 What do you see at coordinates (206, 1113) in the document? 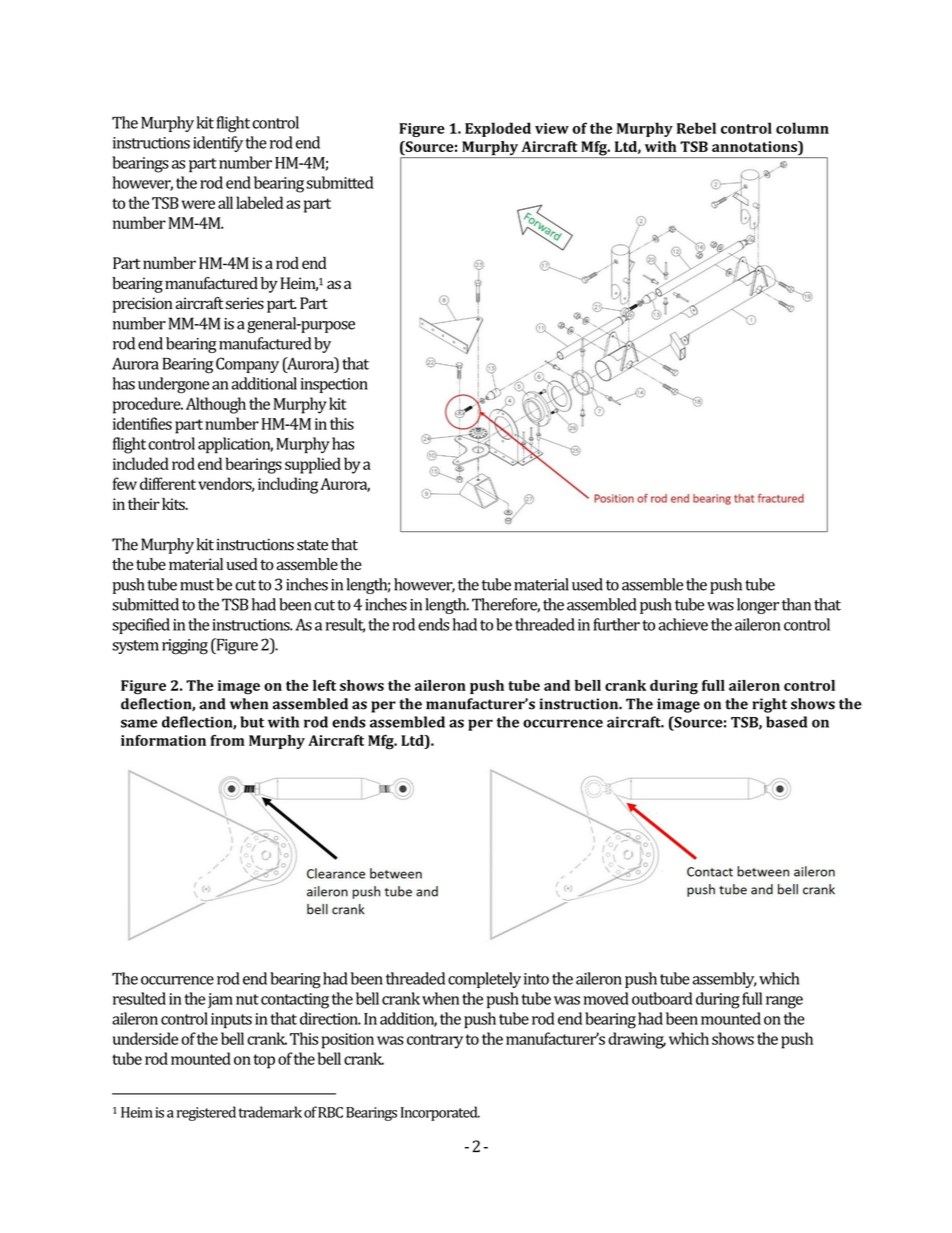
I see `registered` at bounding box center [206, 1113].
